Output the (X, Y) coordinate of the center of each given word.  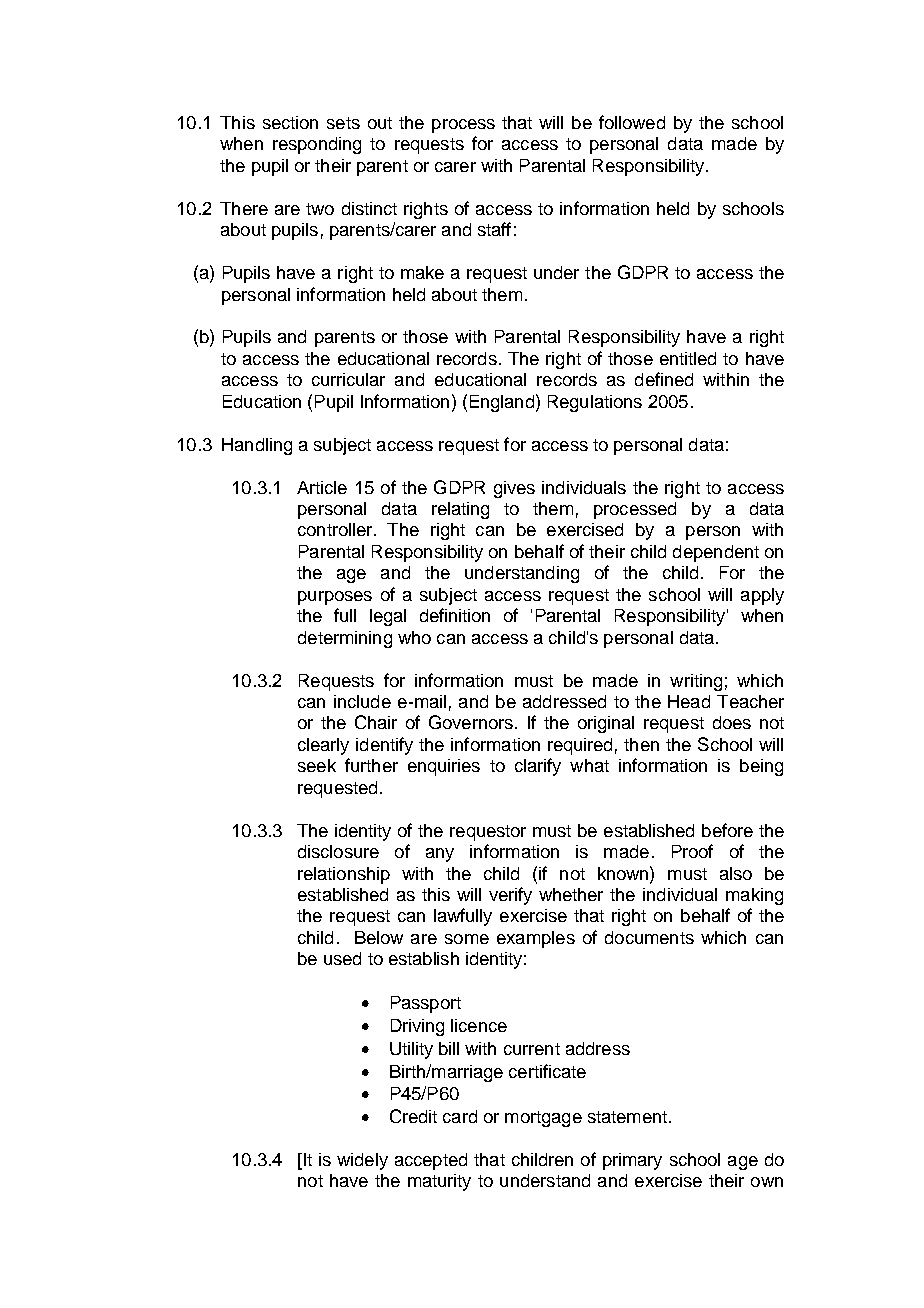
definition (455, 615)
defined (664, 379)
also (736, 873)
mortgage (543, 1119)
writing (696, 682)
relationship (344, 875)
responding (317, 145)
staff (494, 229)
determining (345, 639)
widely (362, 1161)
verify (510, 896)
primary (632, 1161)
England (502, 403)
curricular (348, 379)
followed (632, 122)
